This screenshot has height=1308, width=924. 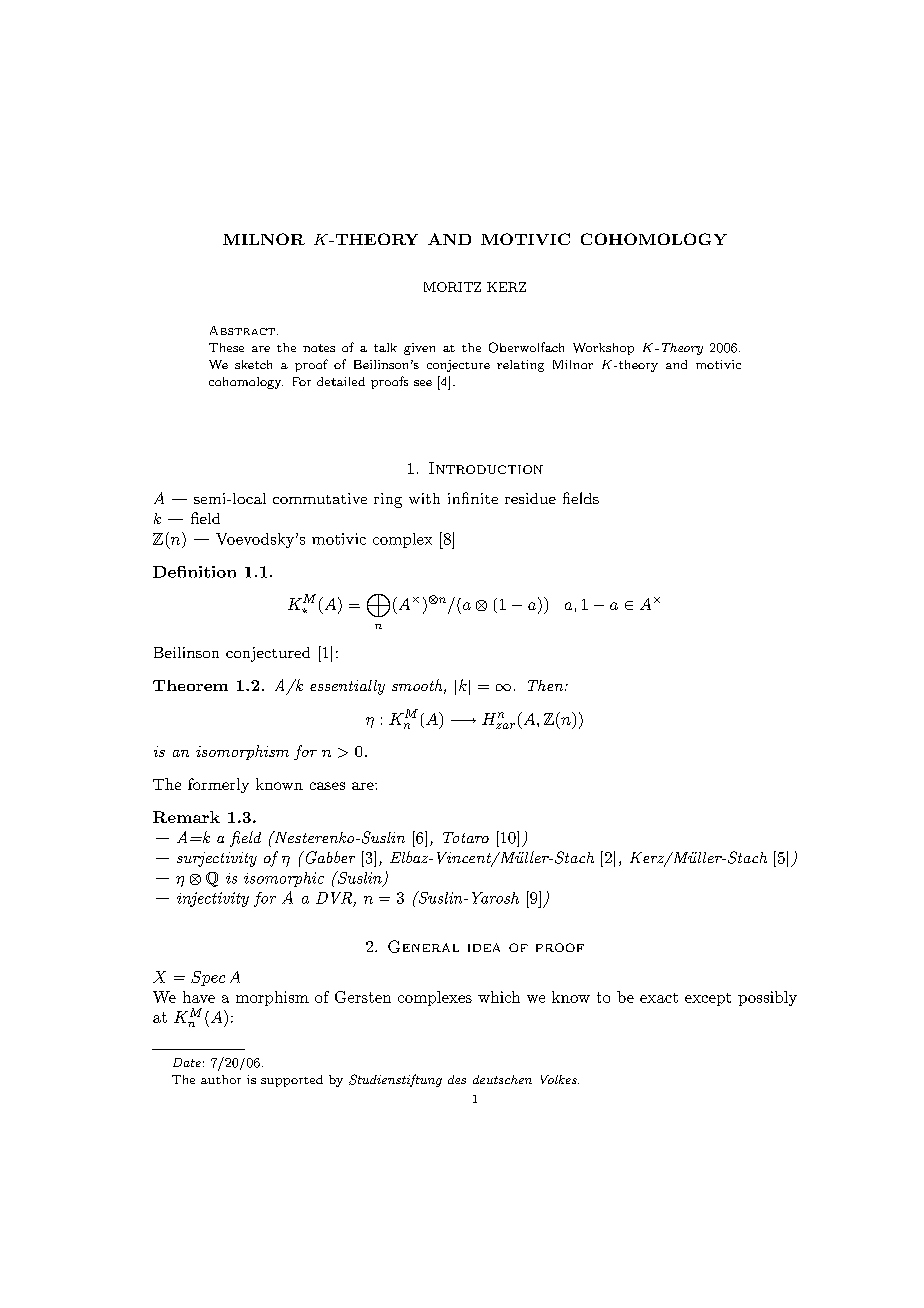 What do you see at coordinates (530, 498) in the screenshot?
I see `residue` at bounding box center [530, 498].
